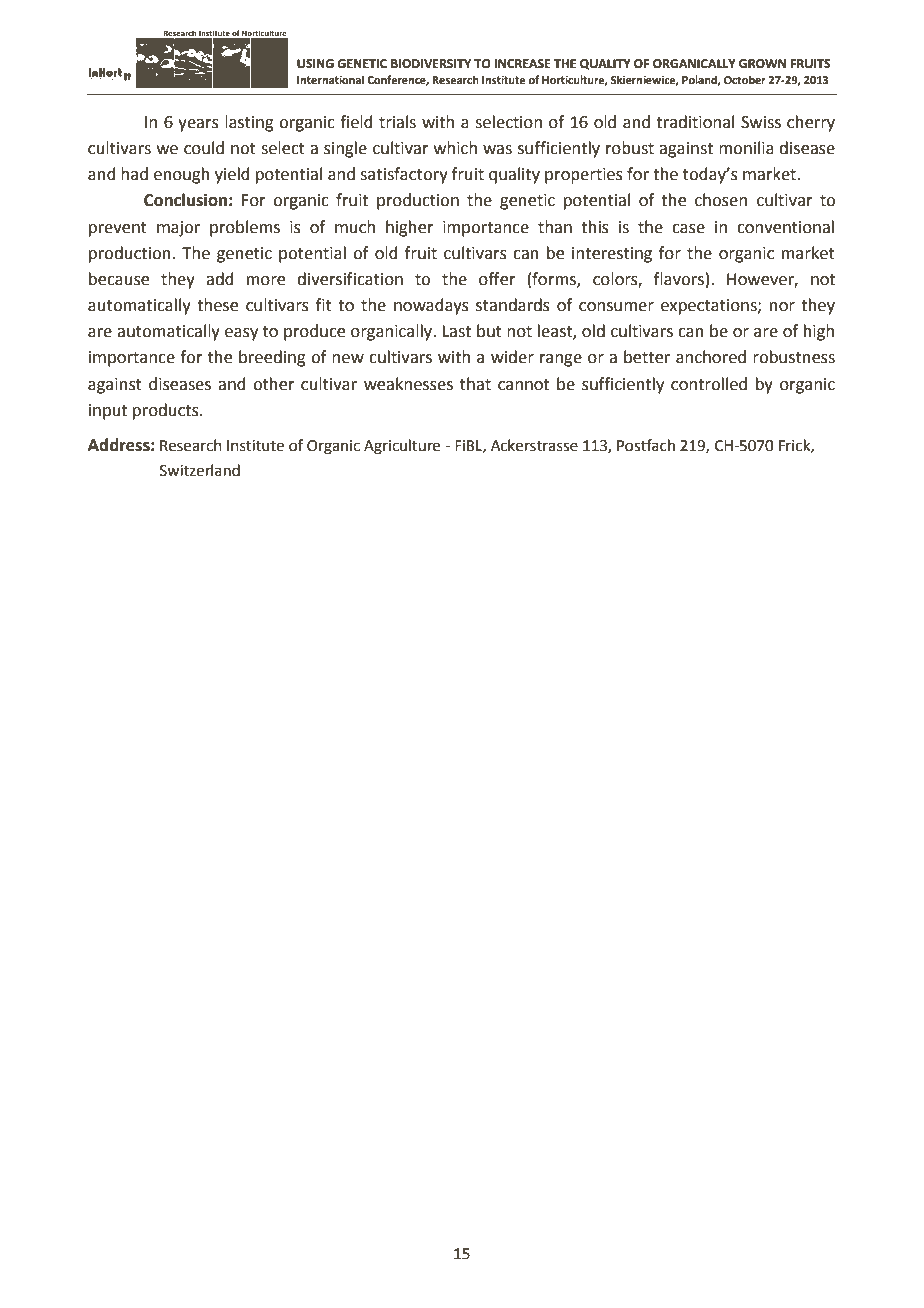 The image size is (924, 1308). Describe the element at coordinates (402, 447) in the screenshot. I see `Agriculture` at that location.
